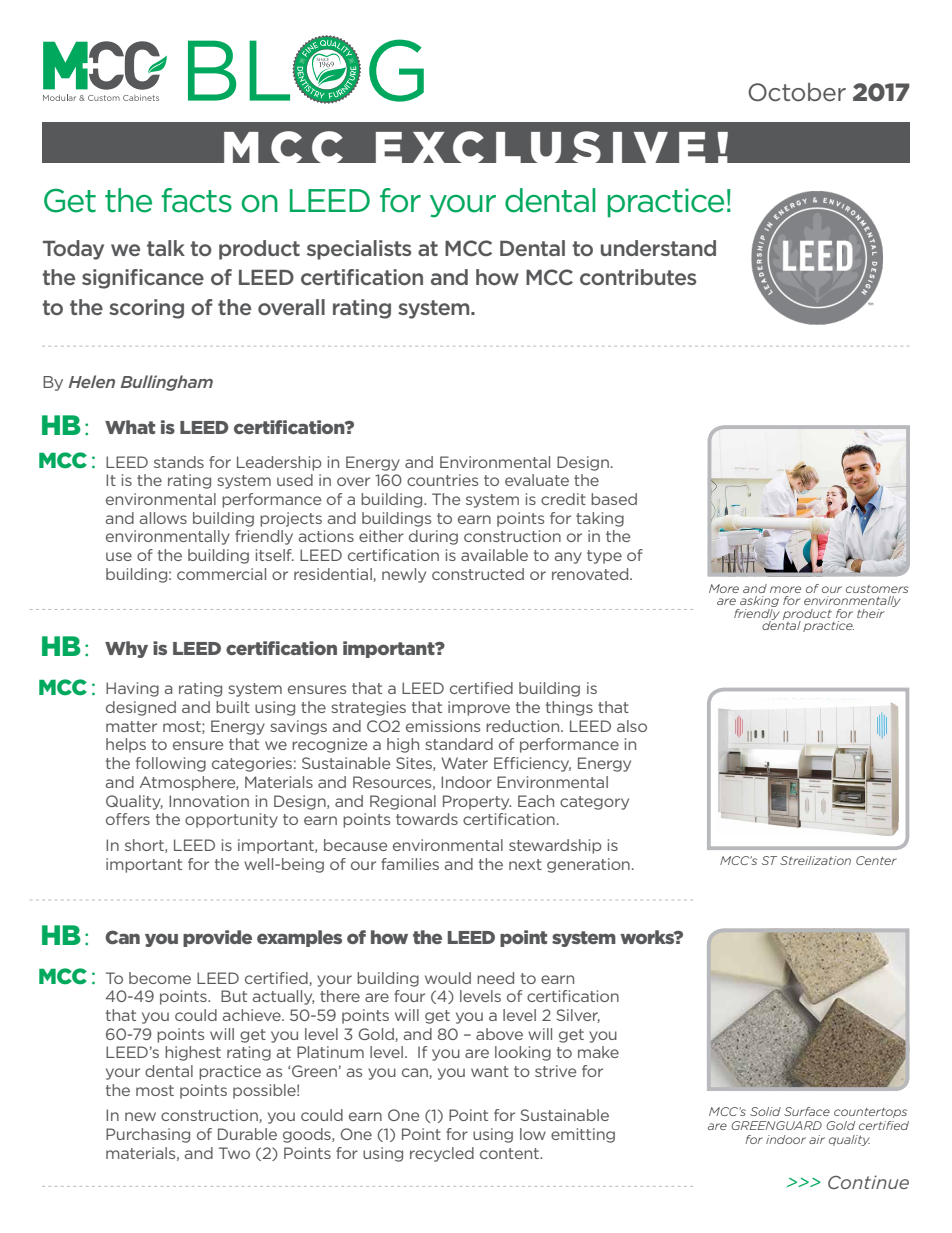 Image resolution: width=952 pixels, height=1233 pixels. Describe the element at coordinates (797, 92) in the page. I see `October` at that location.
